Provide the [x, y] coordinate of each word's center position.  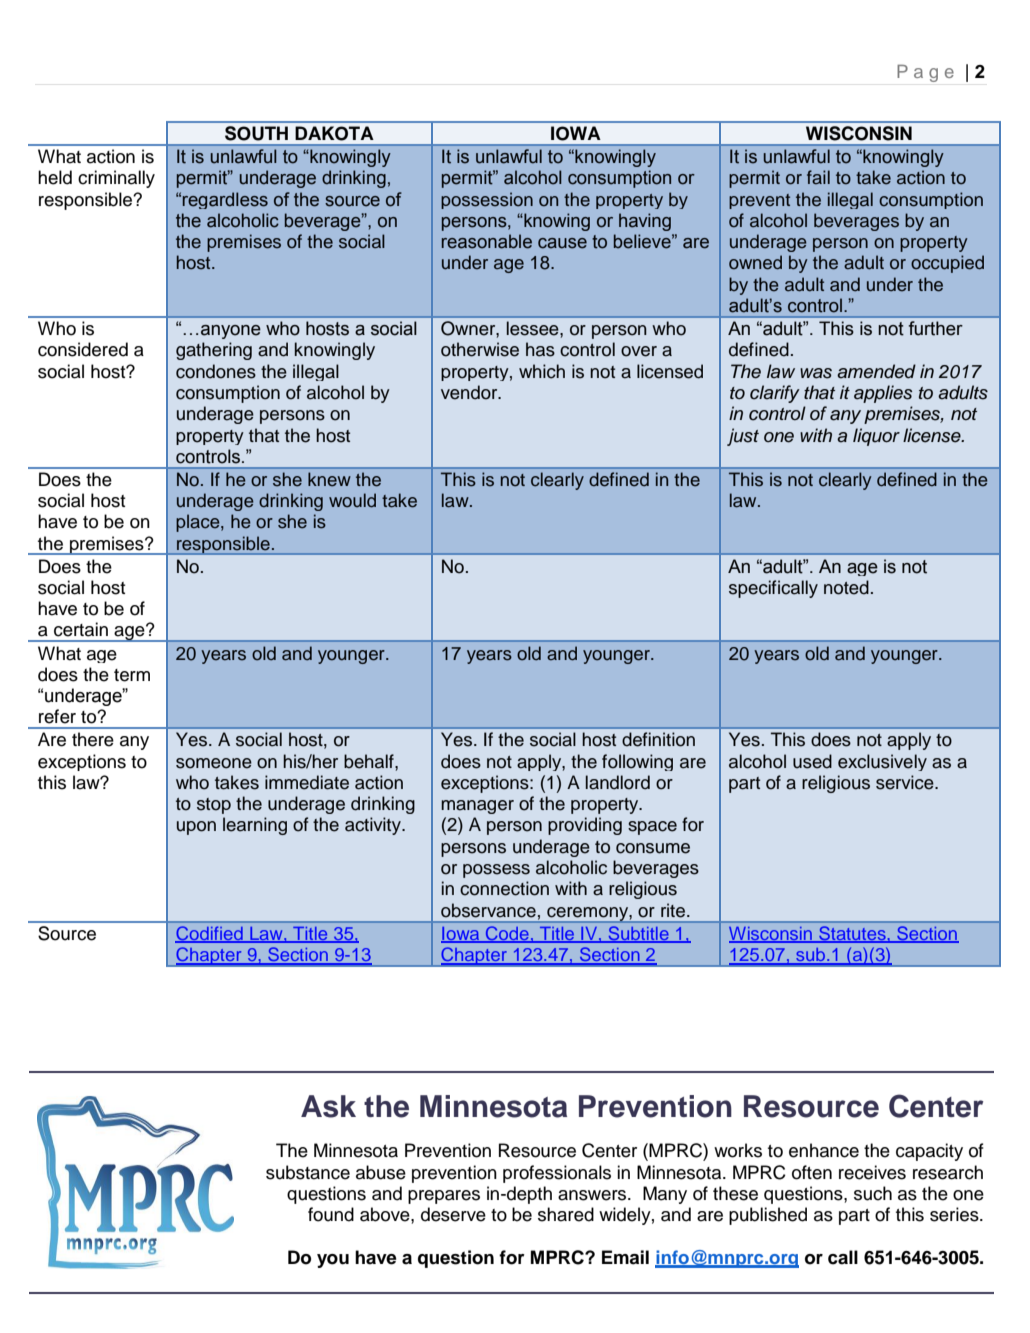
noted [846, 587]
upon [196, 828]
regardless [225, 200]
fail [818, 177]
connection [504, 888]
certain [81, 629]
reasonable [487, 241]
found [331, 1214]
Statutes [852, 934]
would [352, 500]
